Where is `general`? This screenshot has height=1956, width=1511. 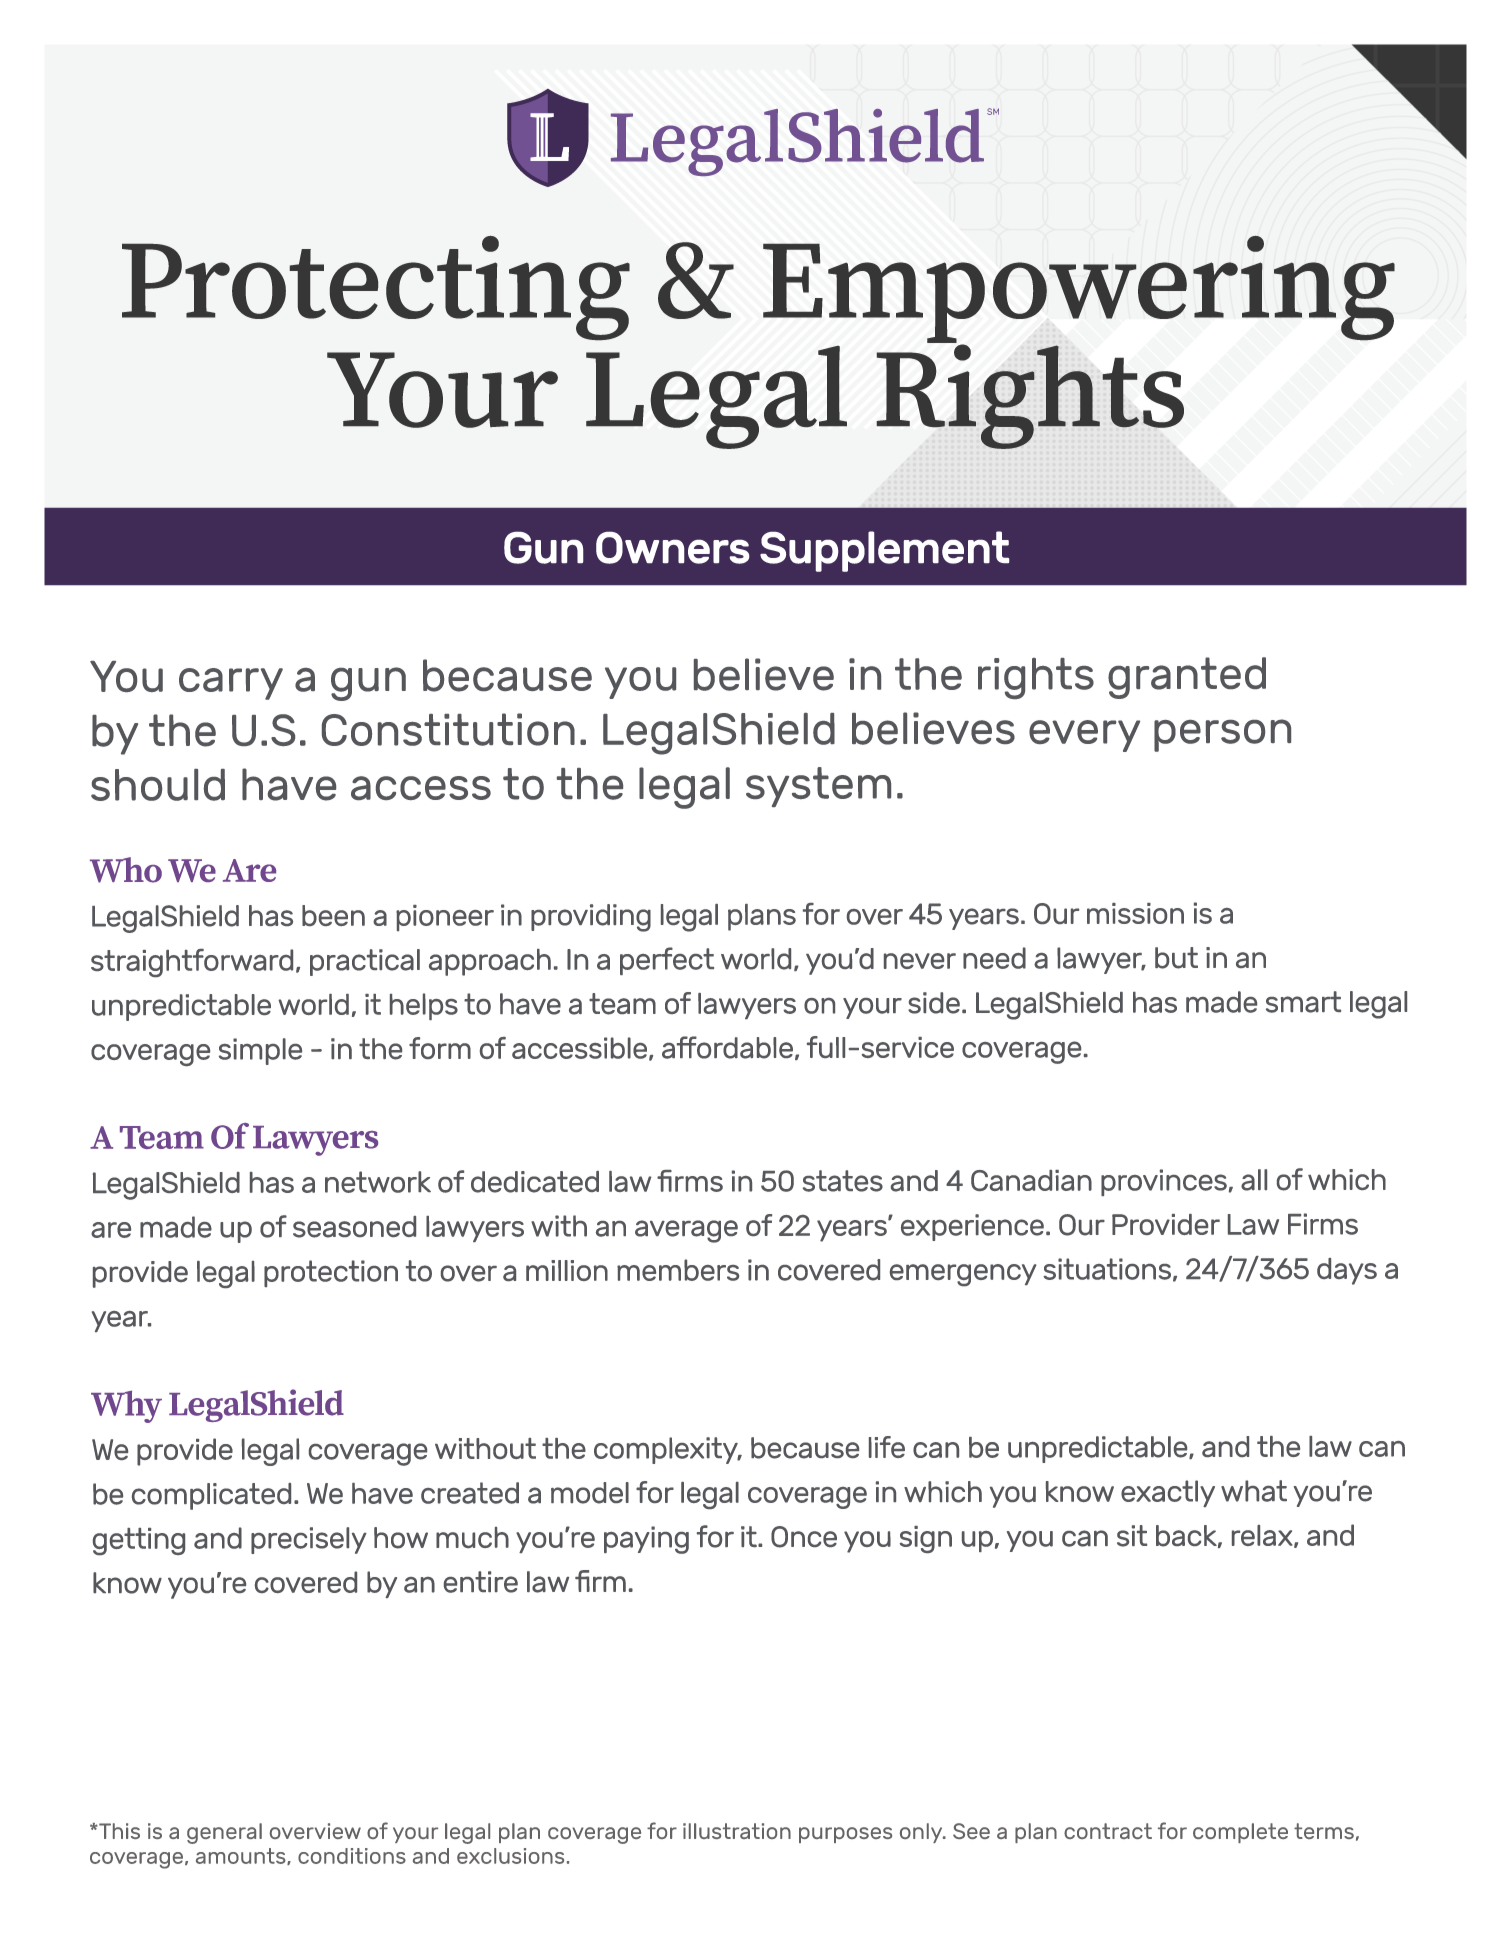 general is located at coordinates (224, 1833).
